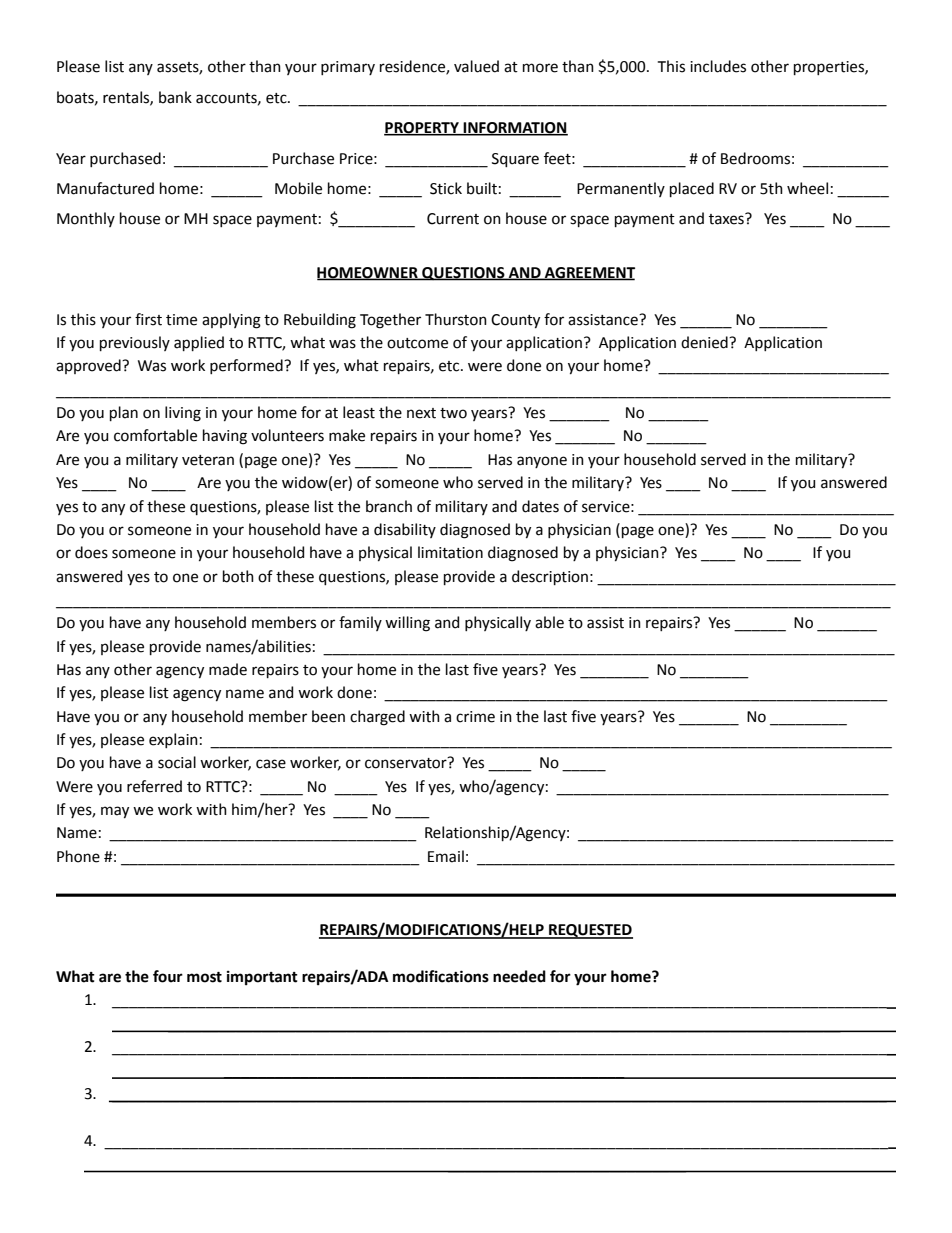 The image size is (952, 1233). Describe the element at coordinates (476, 66) in the image. I see `valued` at that location.
